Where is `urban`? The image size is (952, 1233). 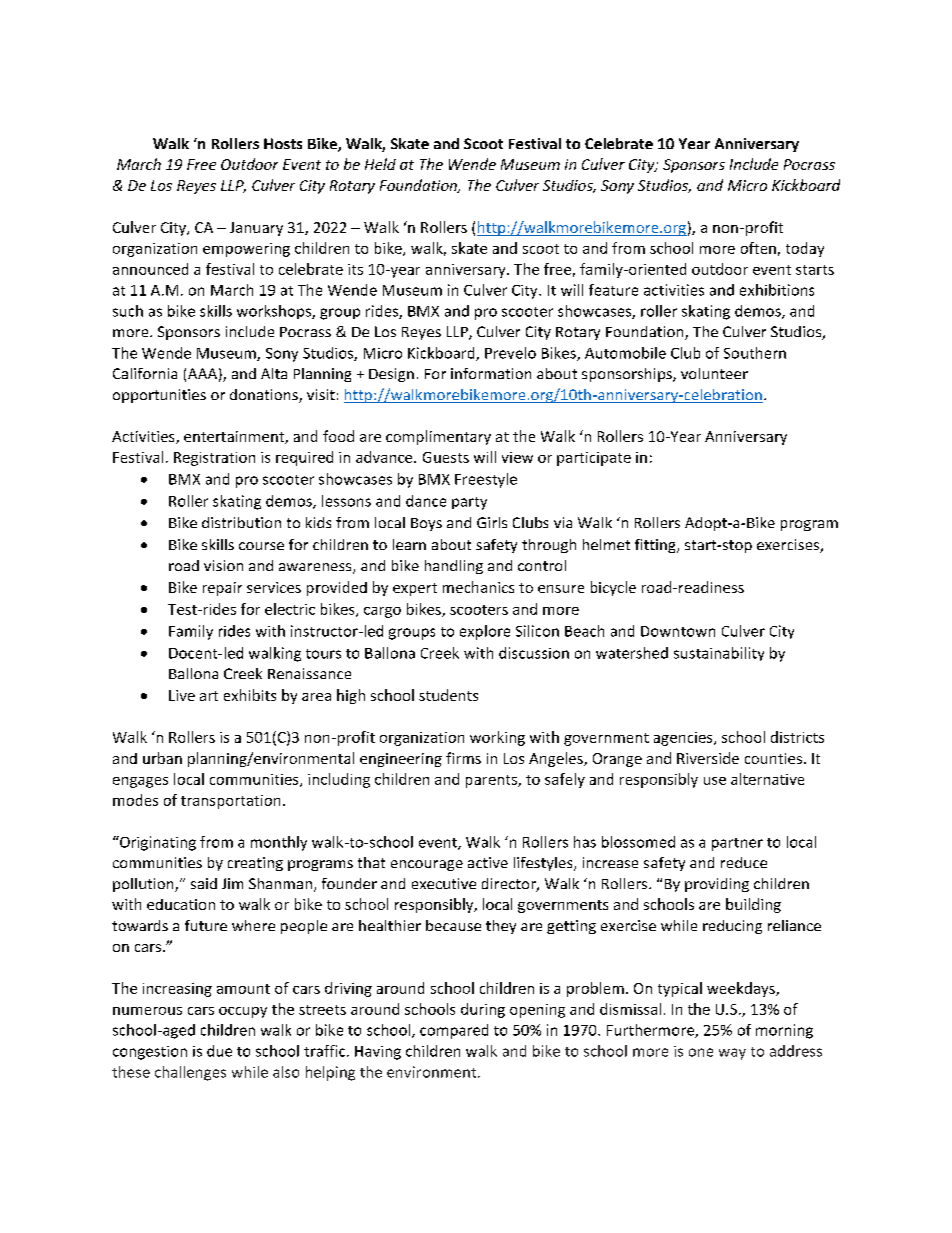 urban is located at coordinates (162, 758).
